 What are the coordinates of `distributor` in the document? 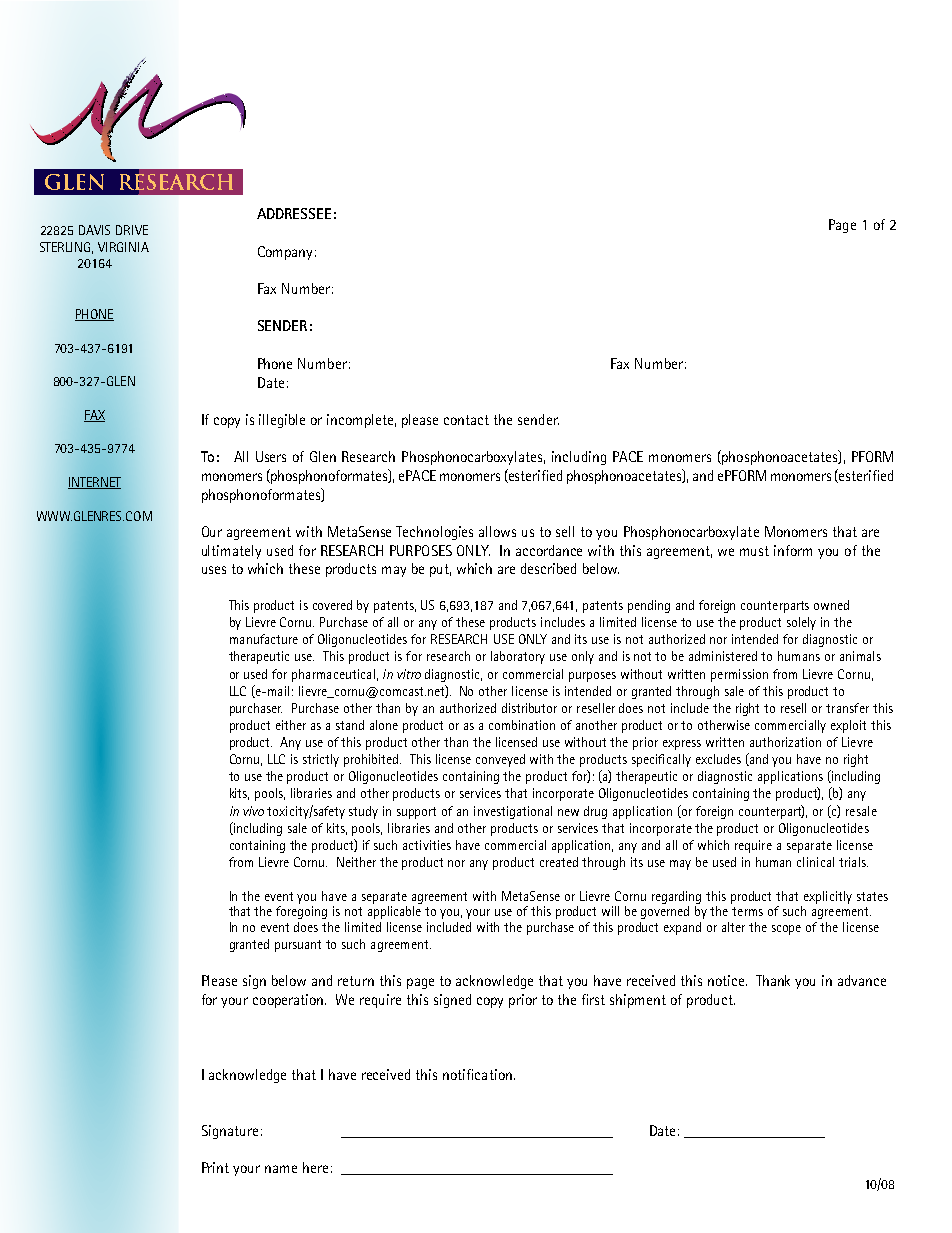 It's located at (529, 708).
